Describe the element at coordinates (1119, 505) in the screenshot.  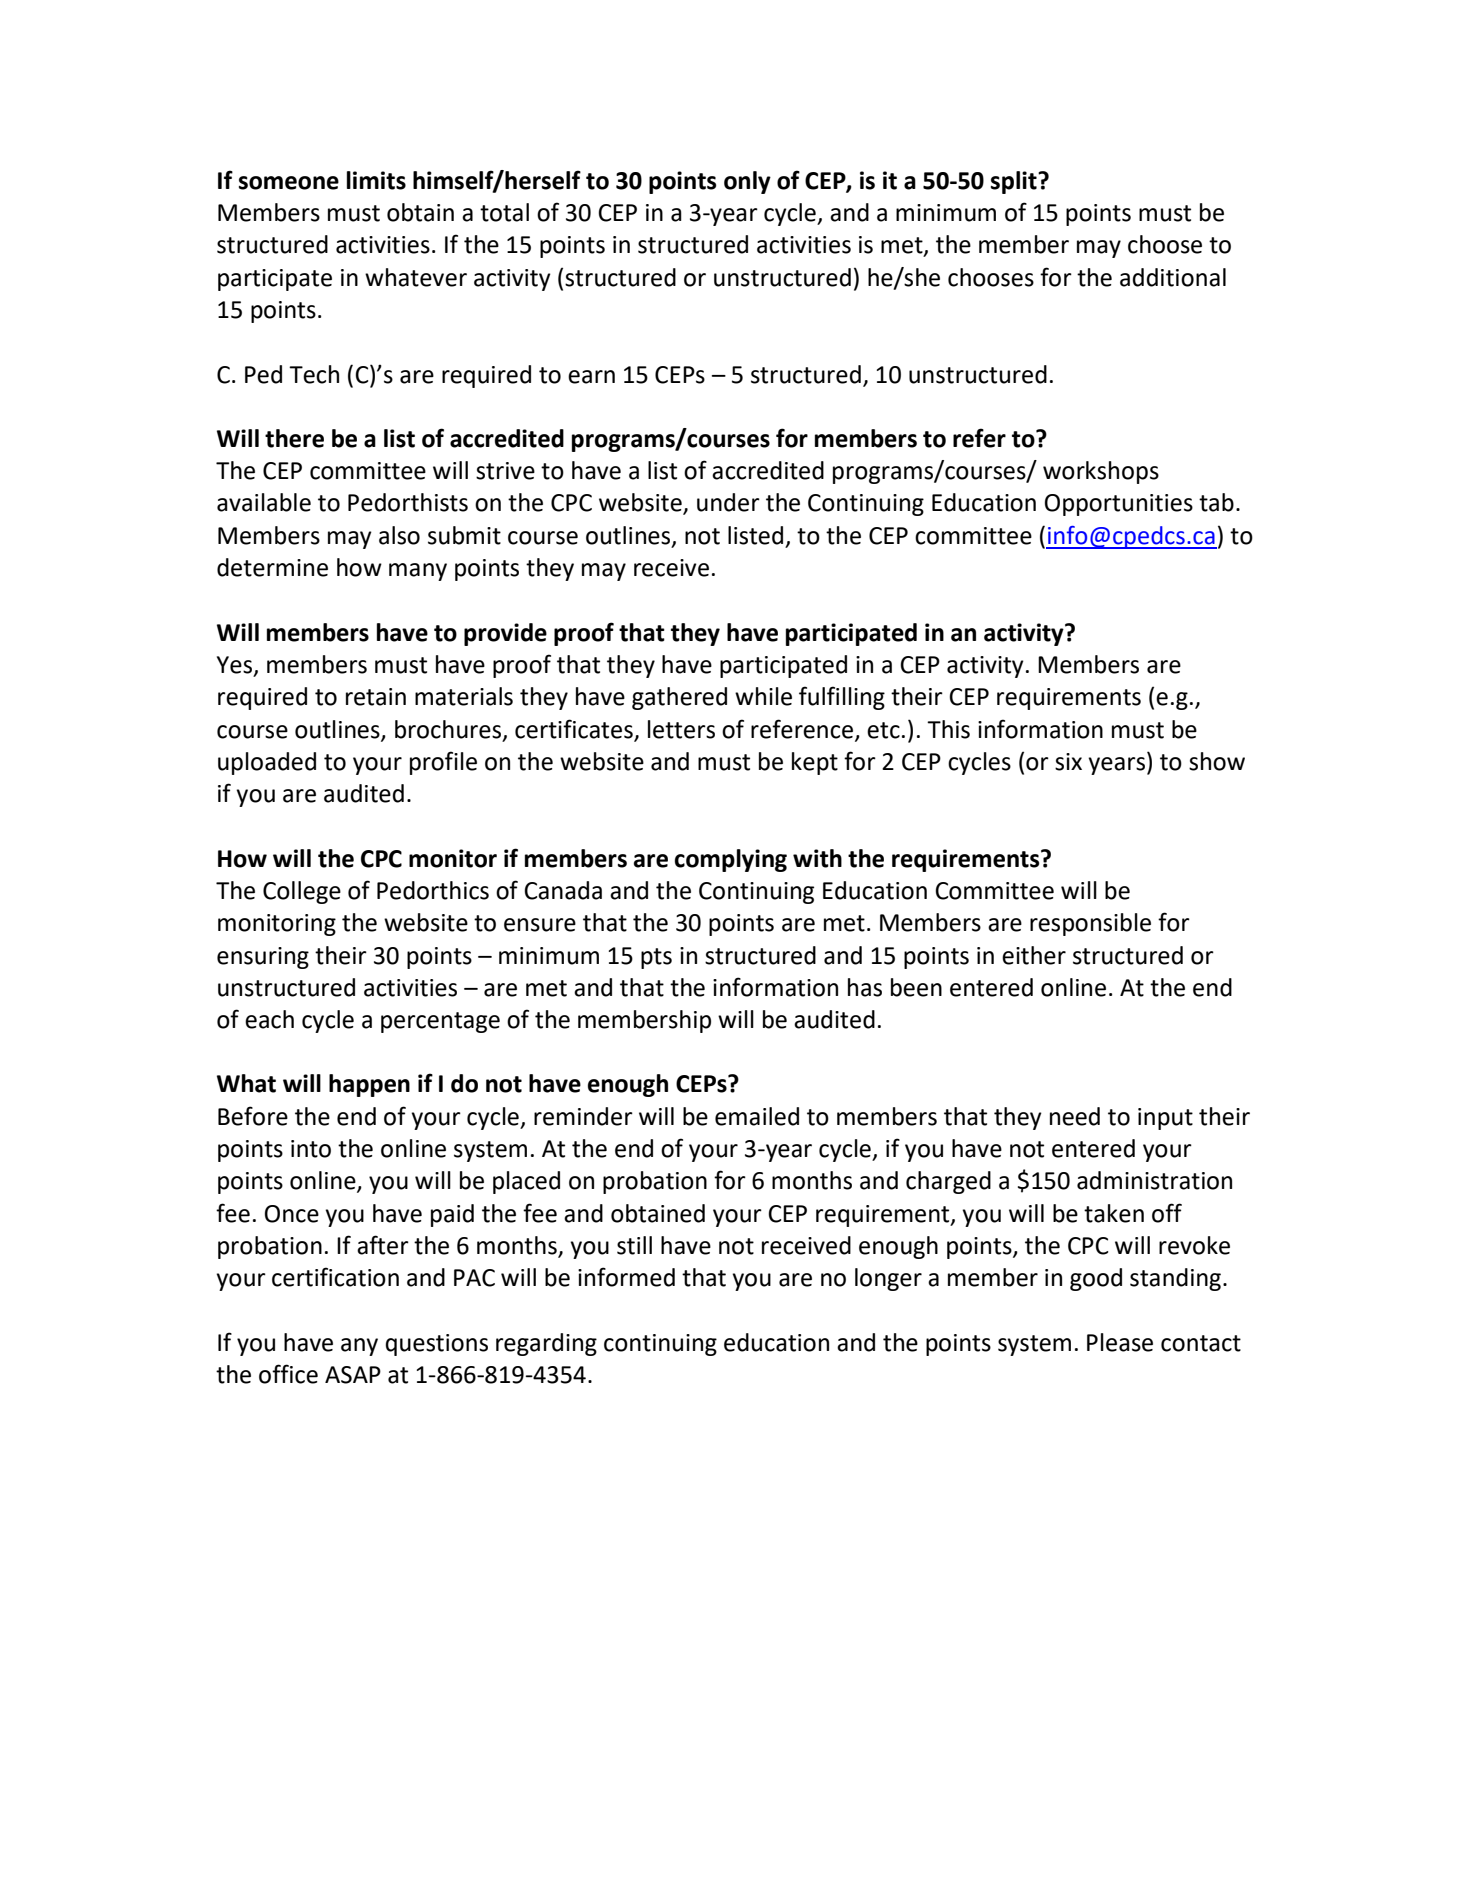
I see `Opportunities` at that location.
